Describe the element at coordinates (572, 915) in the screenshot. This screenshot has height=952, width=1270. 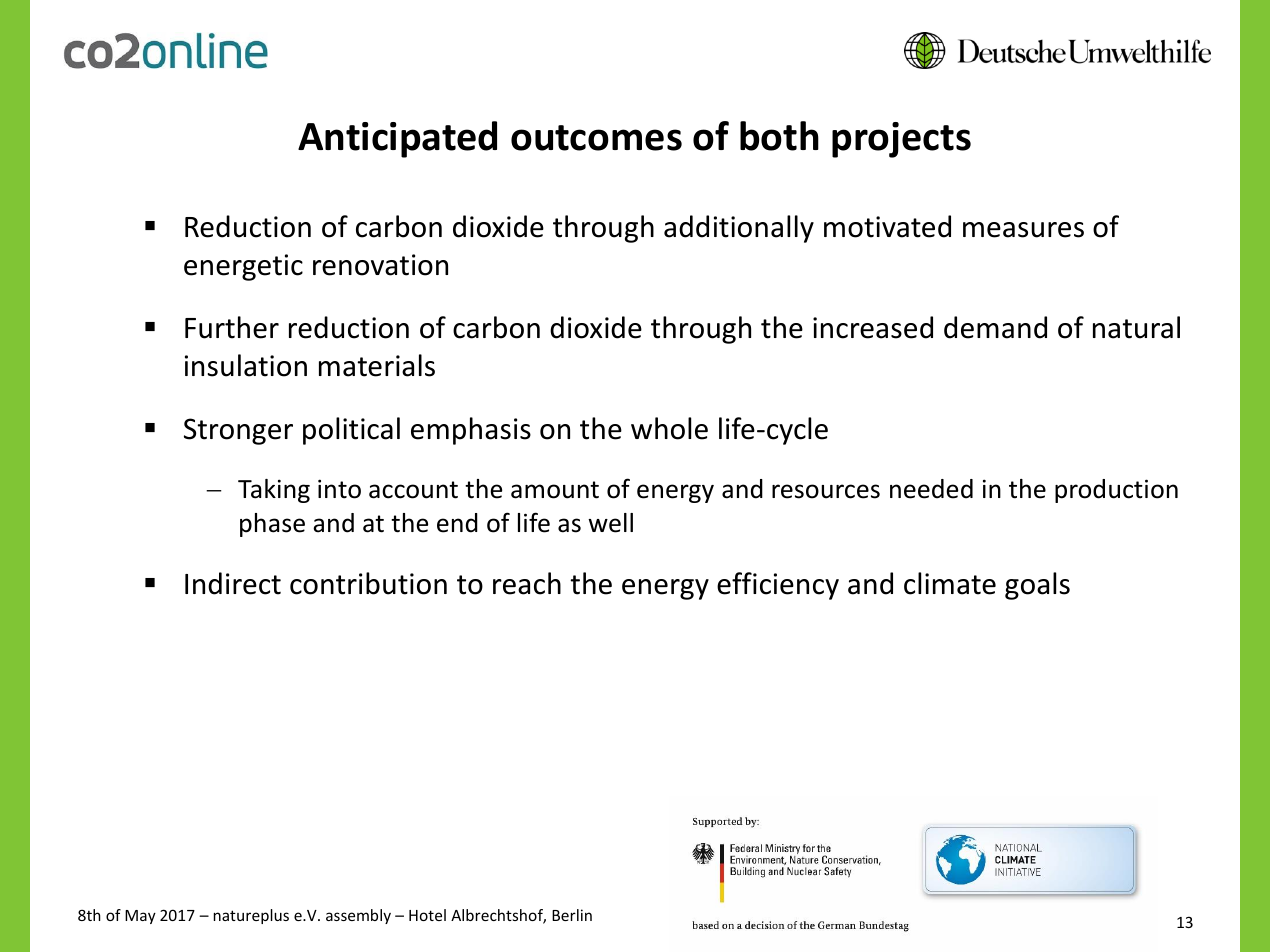
I see `Berlin` at that location.
